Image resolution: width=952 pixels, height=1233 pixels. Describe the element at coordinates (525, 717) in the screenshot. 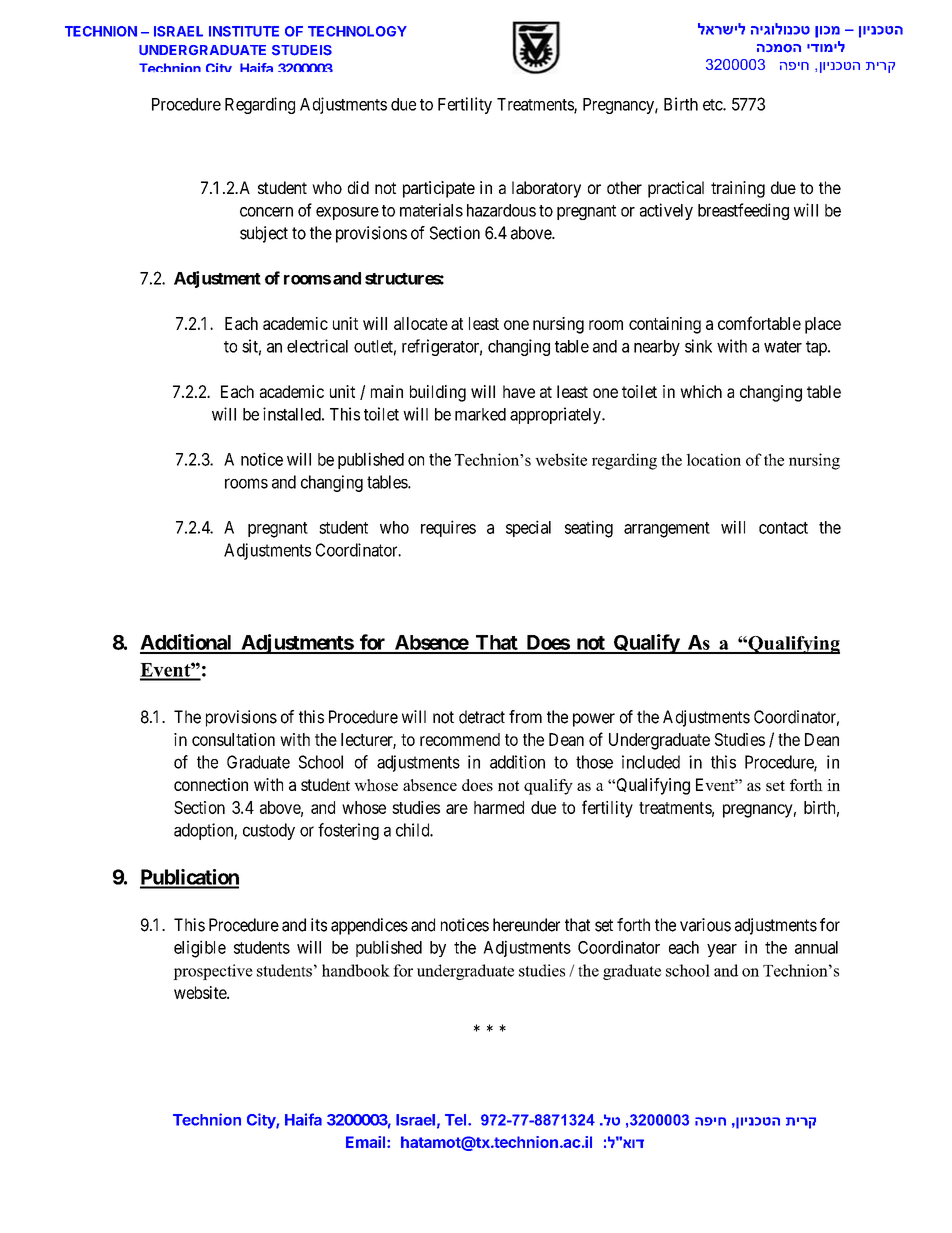

I see `from` at that location.
